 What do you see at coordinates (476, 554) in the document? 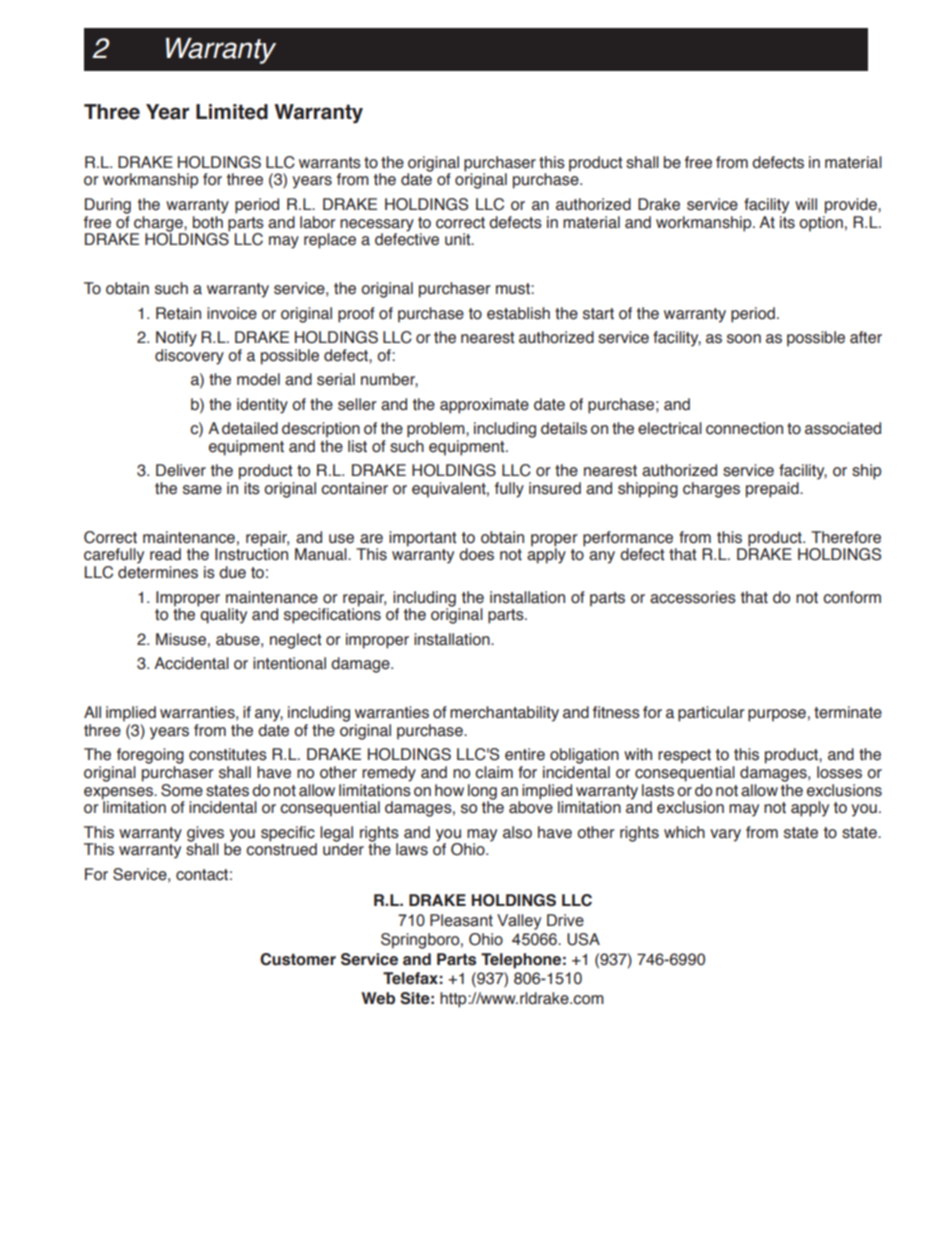
I see `does` at bounding box center [476, 554].
